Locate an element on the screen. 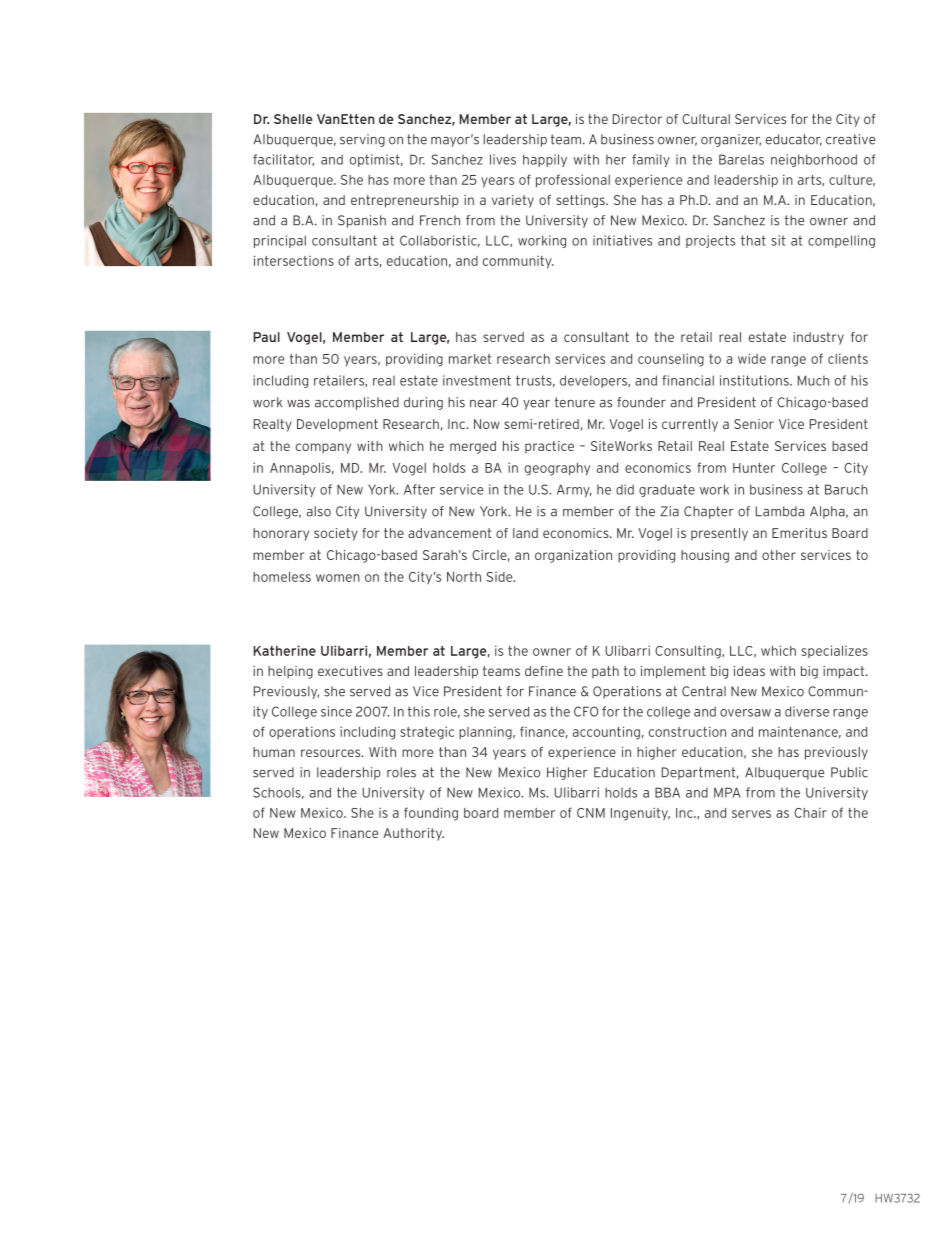 Image resolution: width=952 pixels, height=1233 pixels. educator is located at coordinates (794, 140).
